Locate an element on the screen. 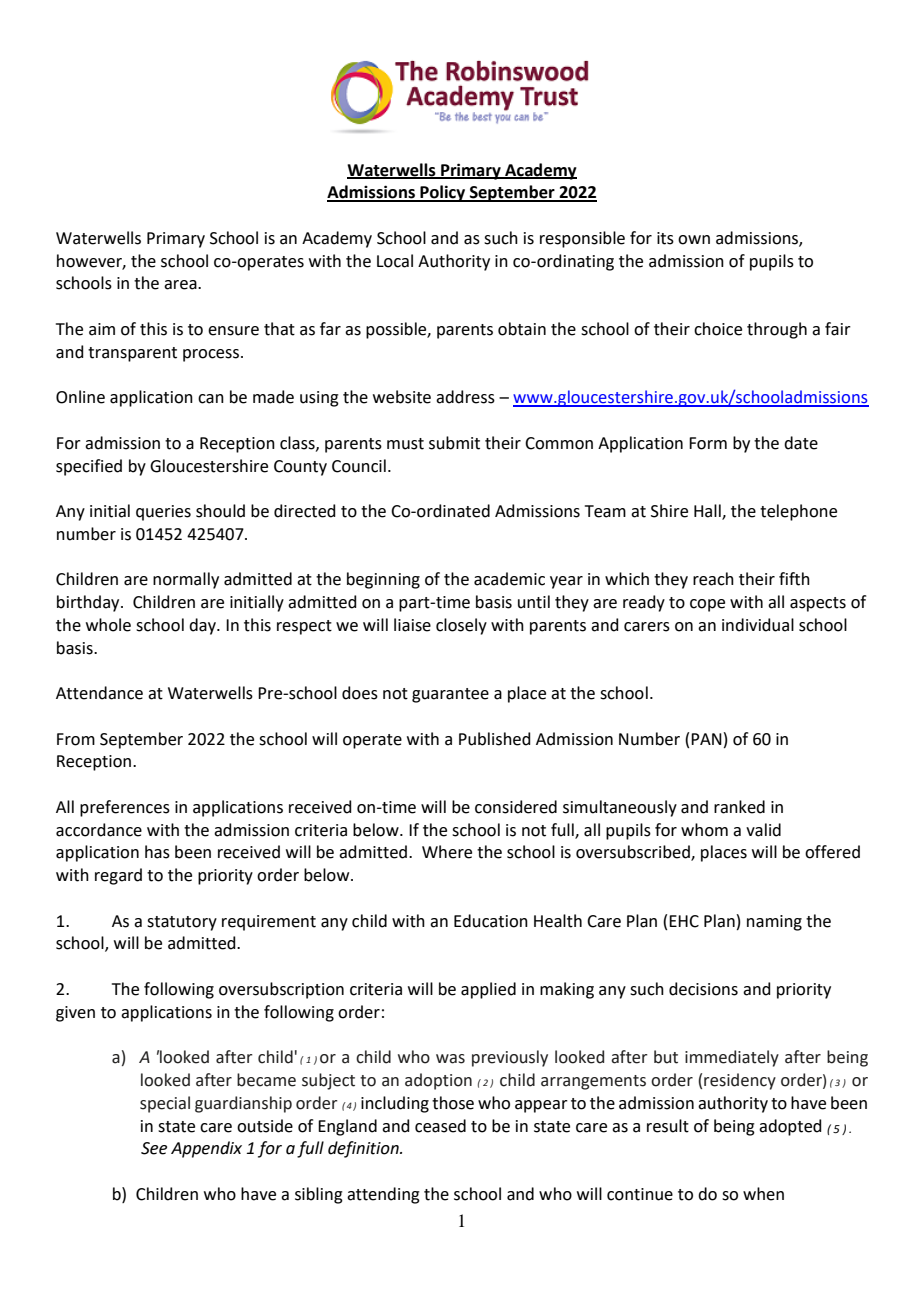 The width and height of the screenshot is (924, 1308). submit is located at coordinates (454, 443).
